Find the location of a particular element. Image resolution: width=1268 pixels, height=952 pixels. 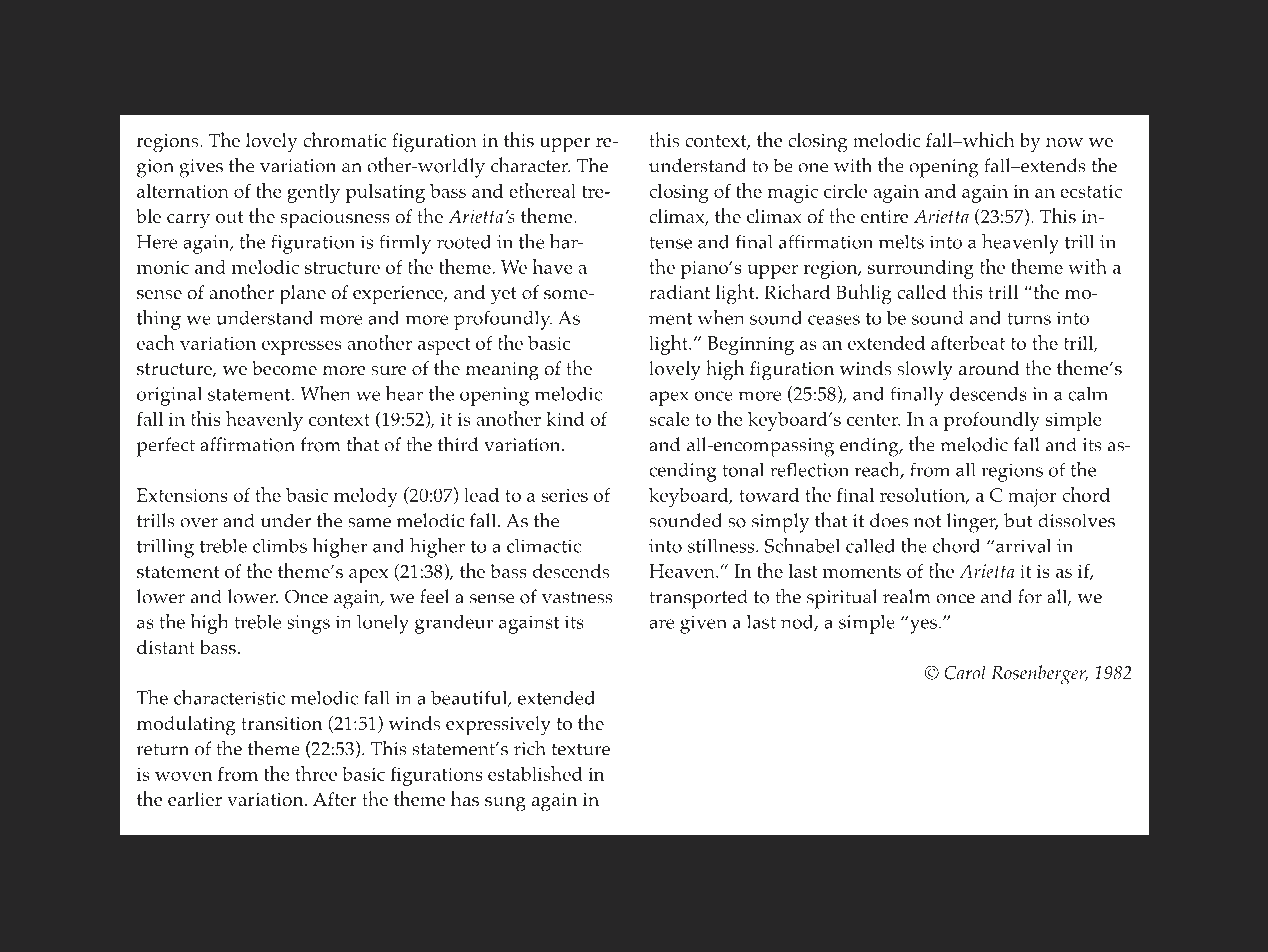

magic is located at coordinates (792, 193).
